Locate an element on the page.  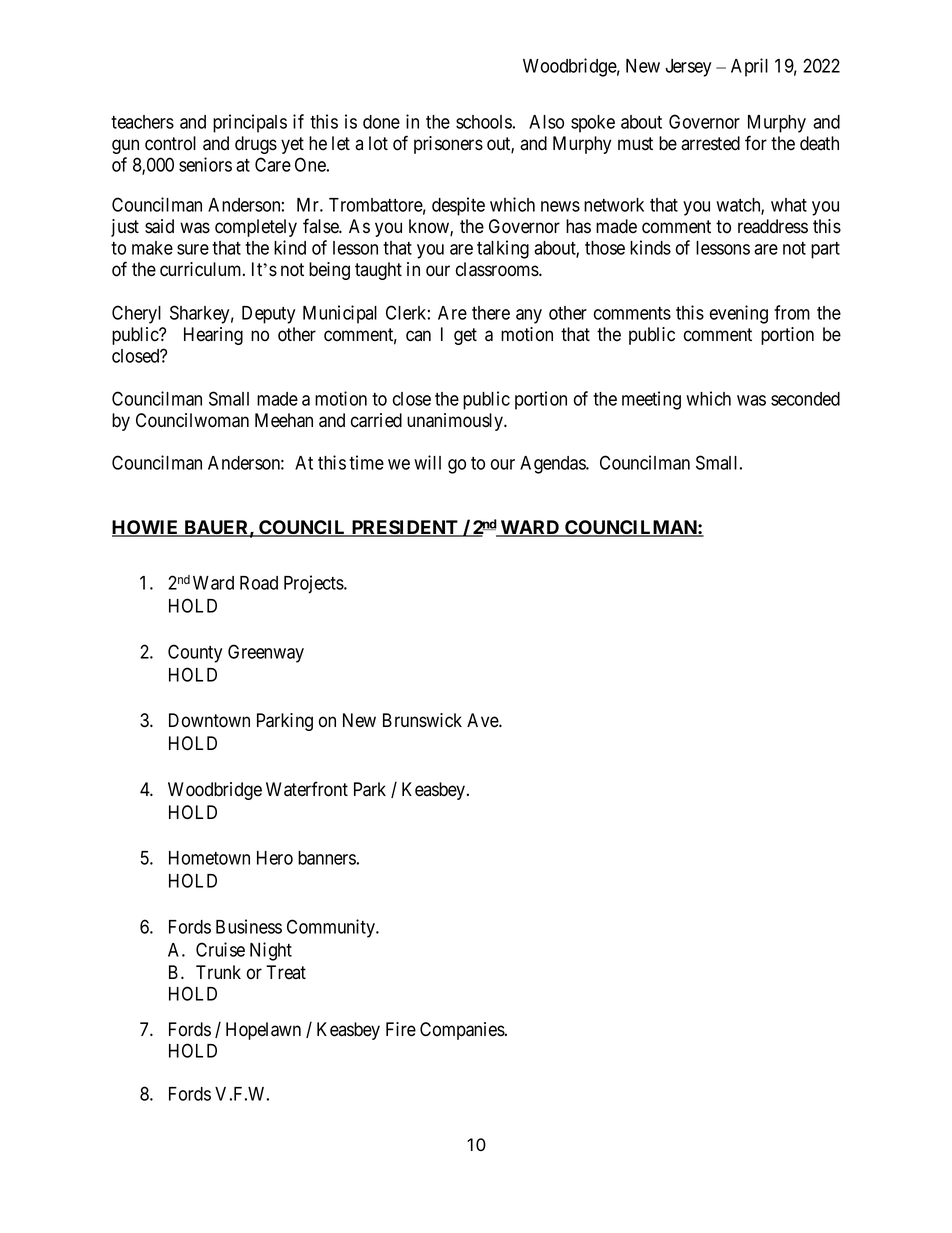
Companies is located at coordinates (463, 1031).
